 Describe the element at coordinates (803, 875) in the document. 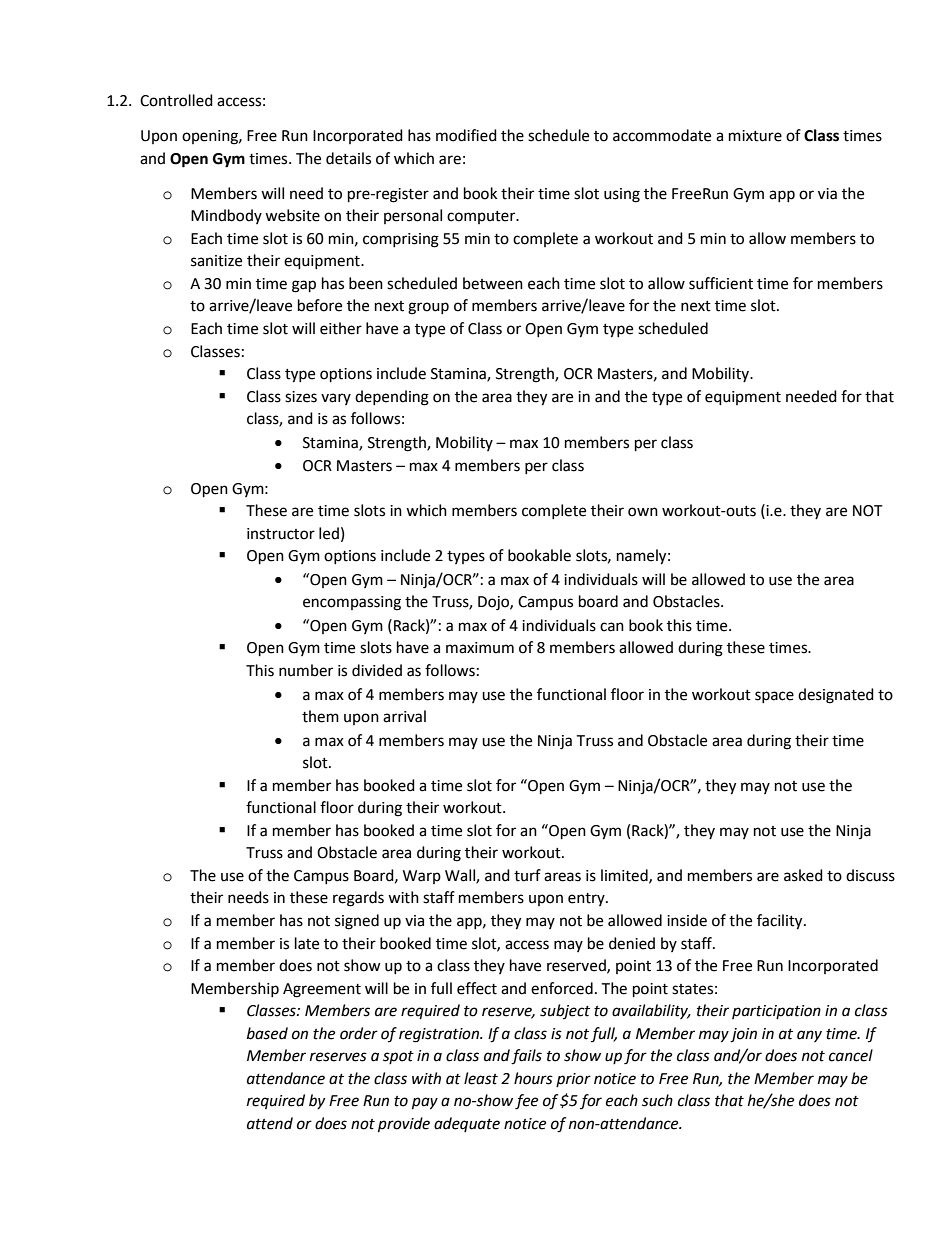

I see `asked` at that location.
